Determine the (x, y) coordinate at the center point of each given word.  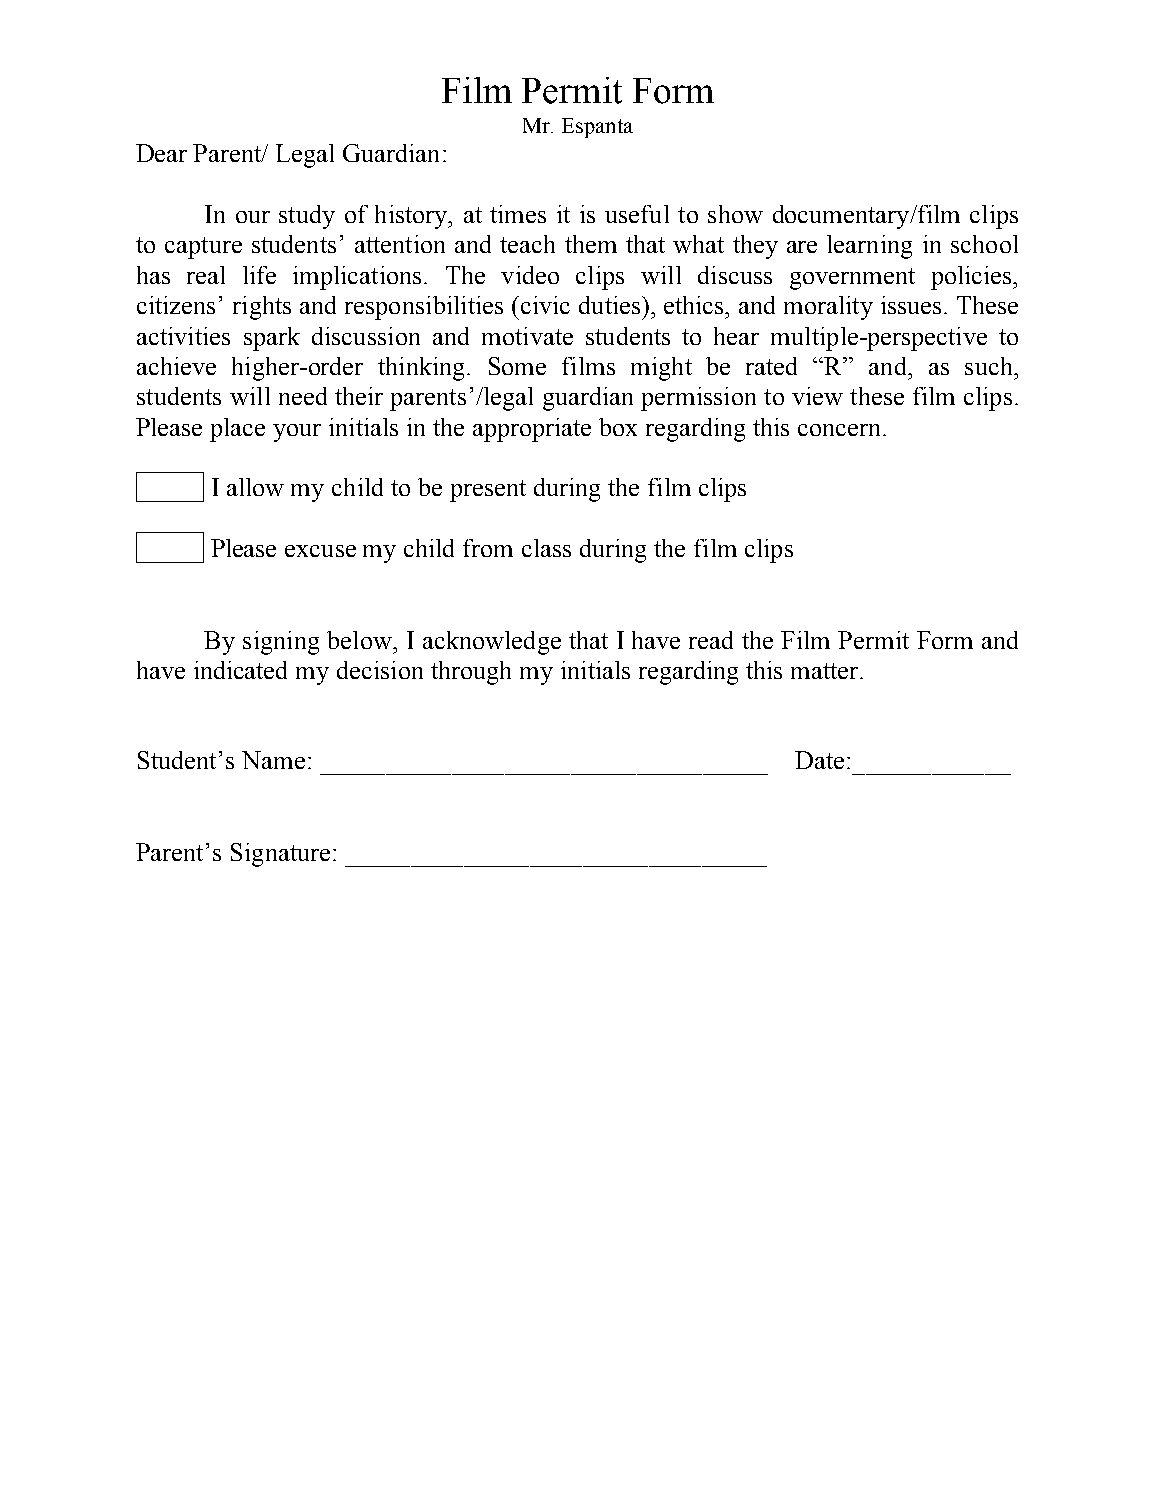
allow (255, 487)
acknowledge (492, 643)
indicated (240, 670)
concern (841, 430)
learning (869, 247)
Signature (280, 855)
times (518, 214)
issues (911, 305)
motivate (527, 336)
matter (826, 671)
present (488, 491)
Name (273, 760)
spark (272, 339)
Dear (161, 153)
